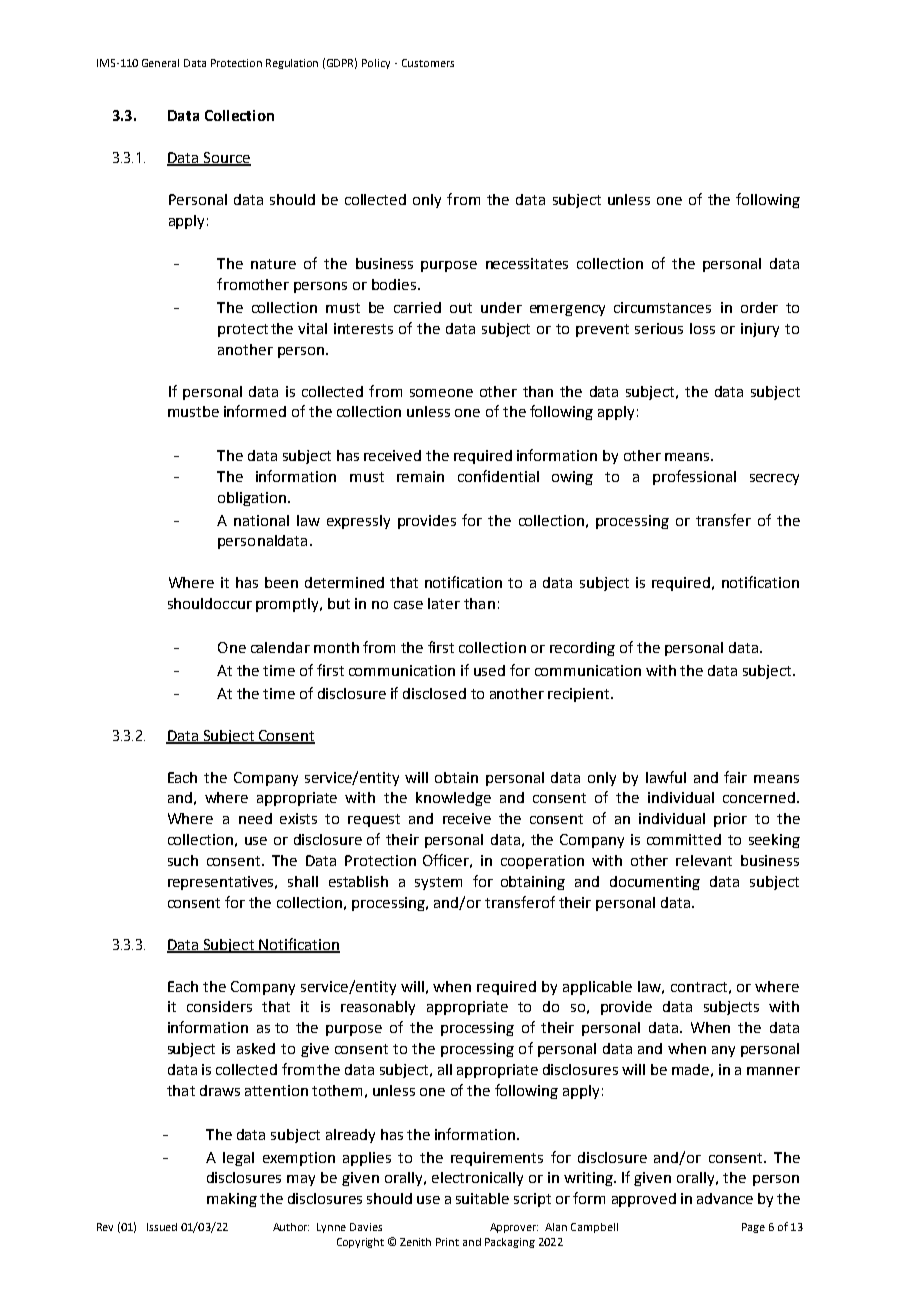 The height and width of the image is (1307, 924). Describe the element at coordinates (489, 670) in the image. I see `used` at that location.
